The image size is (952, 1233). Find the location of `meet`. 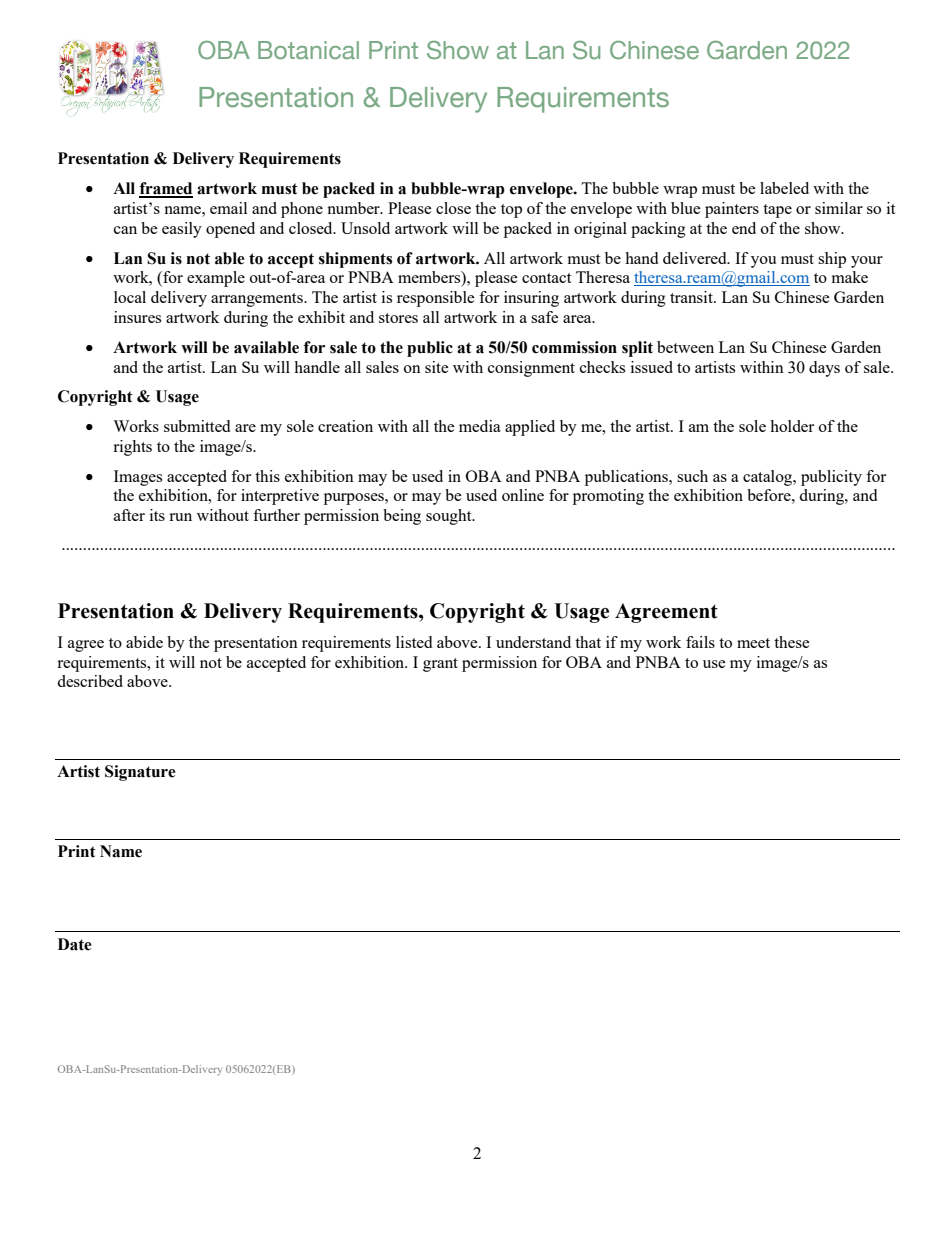

meet is located at coordinates (753, 643).
